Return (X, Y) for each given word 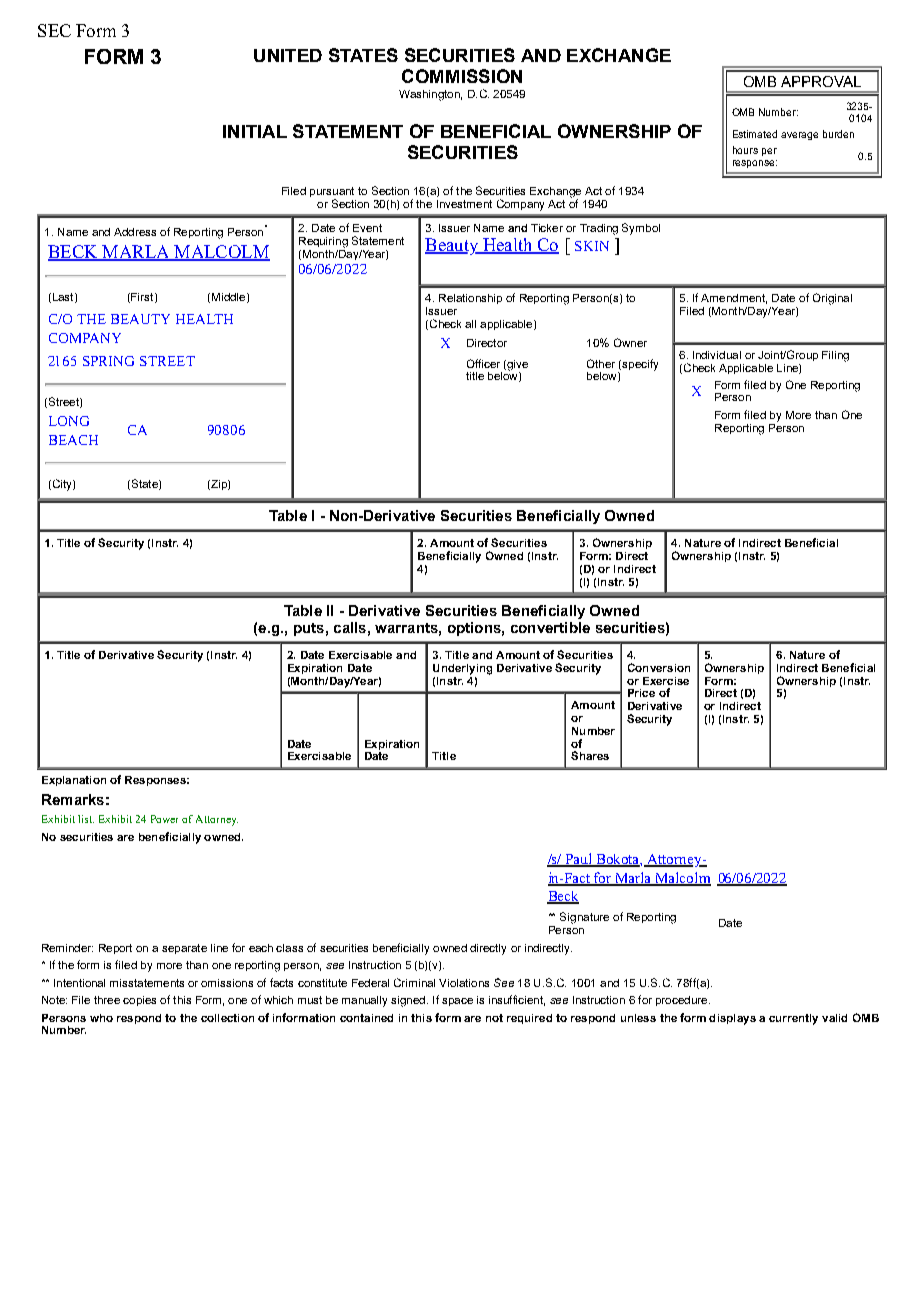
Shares (590, 755)
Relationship (470, 299)
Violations (464, 983)
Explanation (74, 781)
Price (641, 693)
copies (139, 1001)
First (142, 298)
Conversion (659, 667)
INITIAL (255, 131)
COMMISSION (462, 76)
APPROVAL (821, 81)
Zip (219, 485)
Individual (717, 355)
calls (350, 627)
